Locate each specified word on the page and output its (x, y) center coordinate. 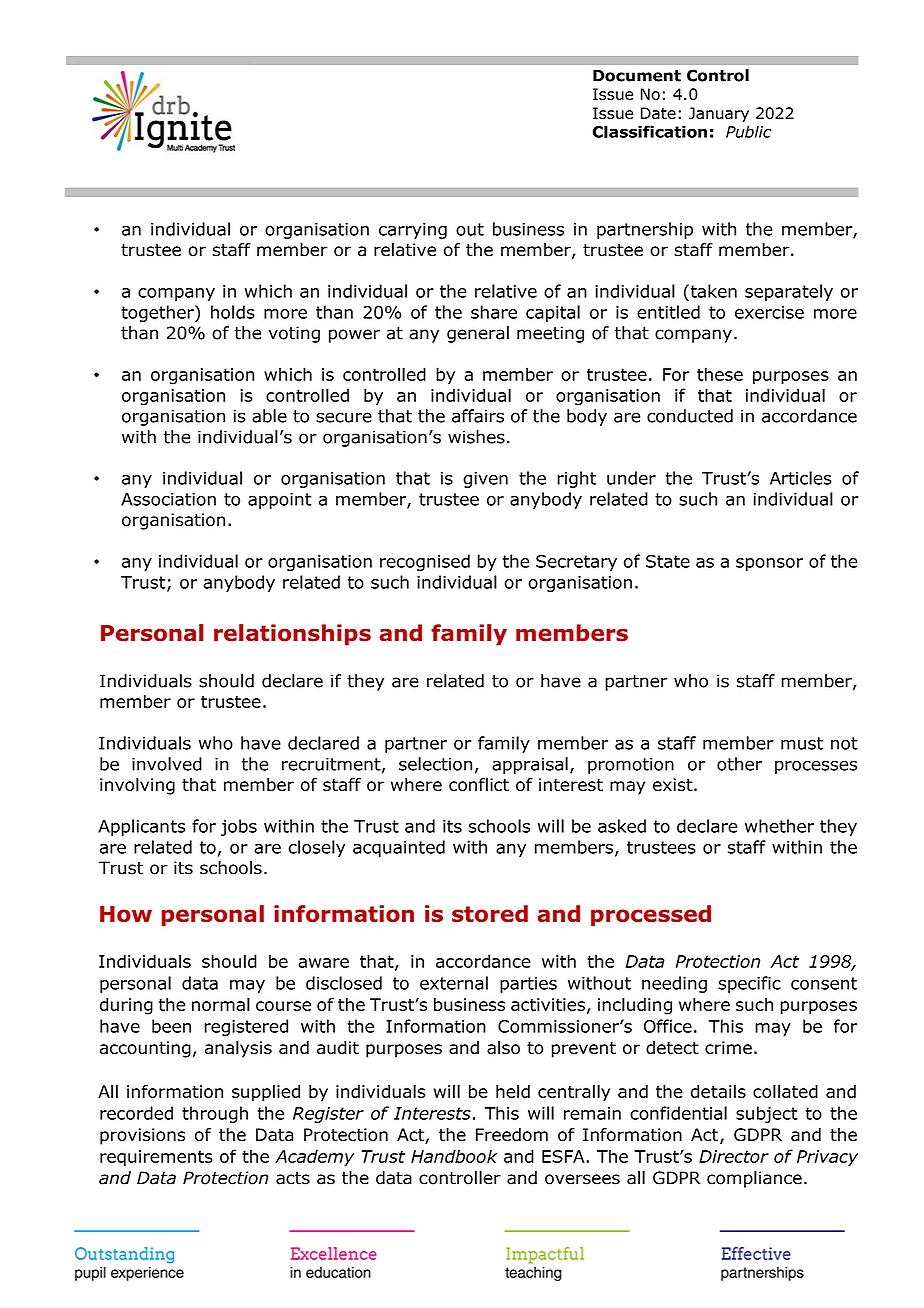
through (215, 1114)
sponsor (769, 564)
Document (637, 76)
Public (748, 131)
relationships (292, 635)
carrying (413, 231)
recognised (425, 562)
